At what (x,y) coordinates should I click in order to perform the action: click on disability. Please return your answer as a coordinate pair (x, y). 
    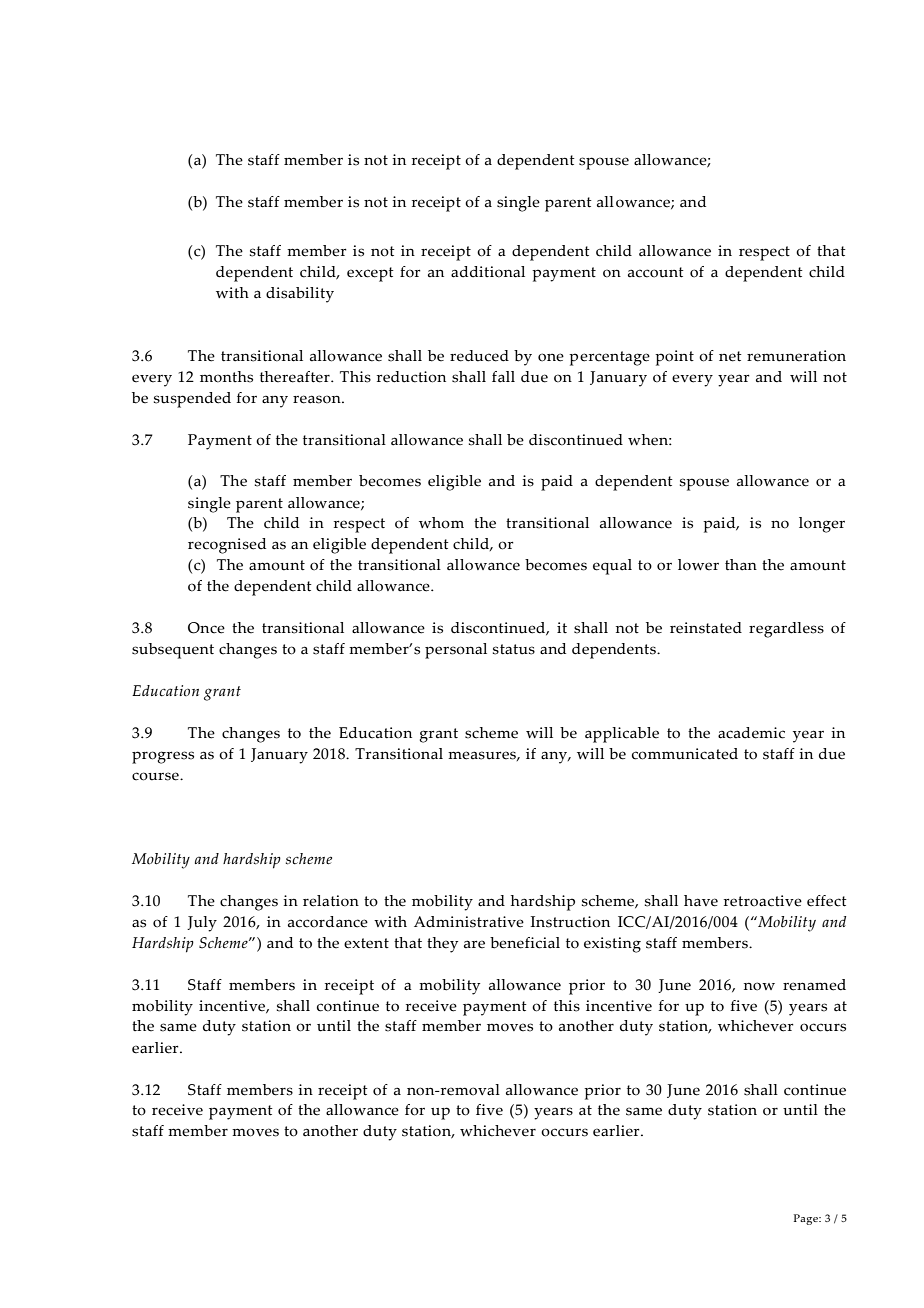
    Looking at the image, I should click on (300, 295).
